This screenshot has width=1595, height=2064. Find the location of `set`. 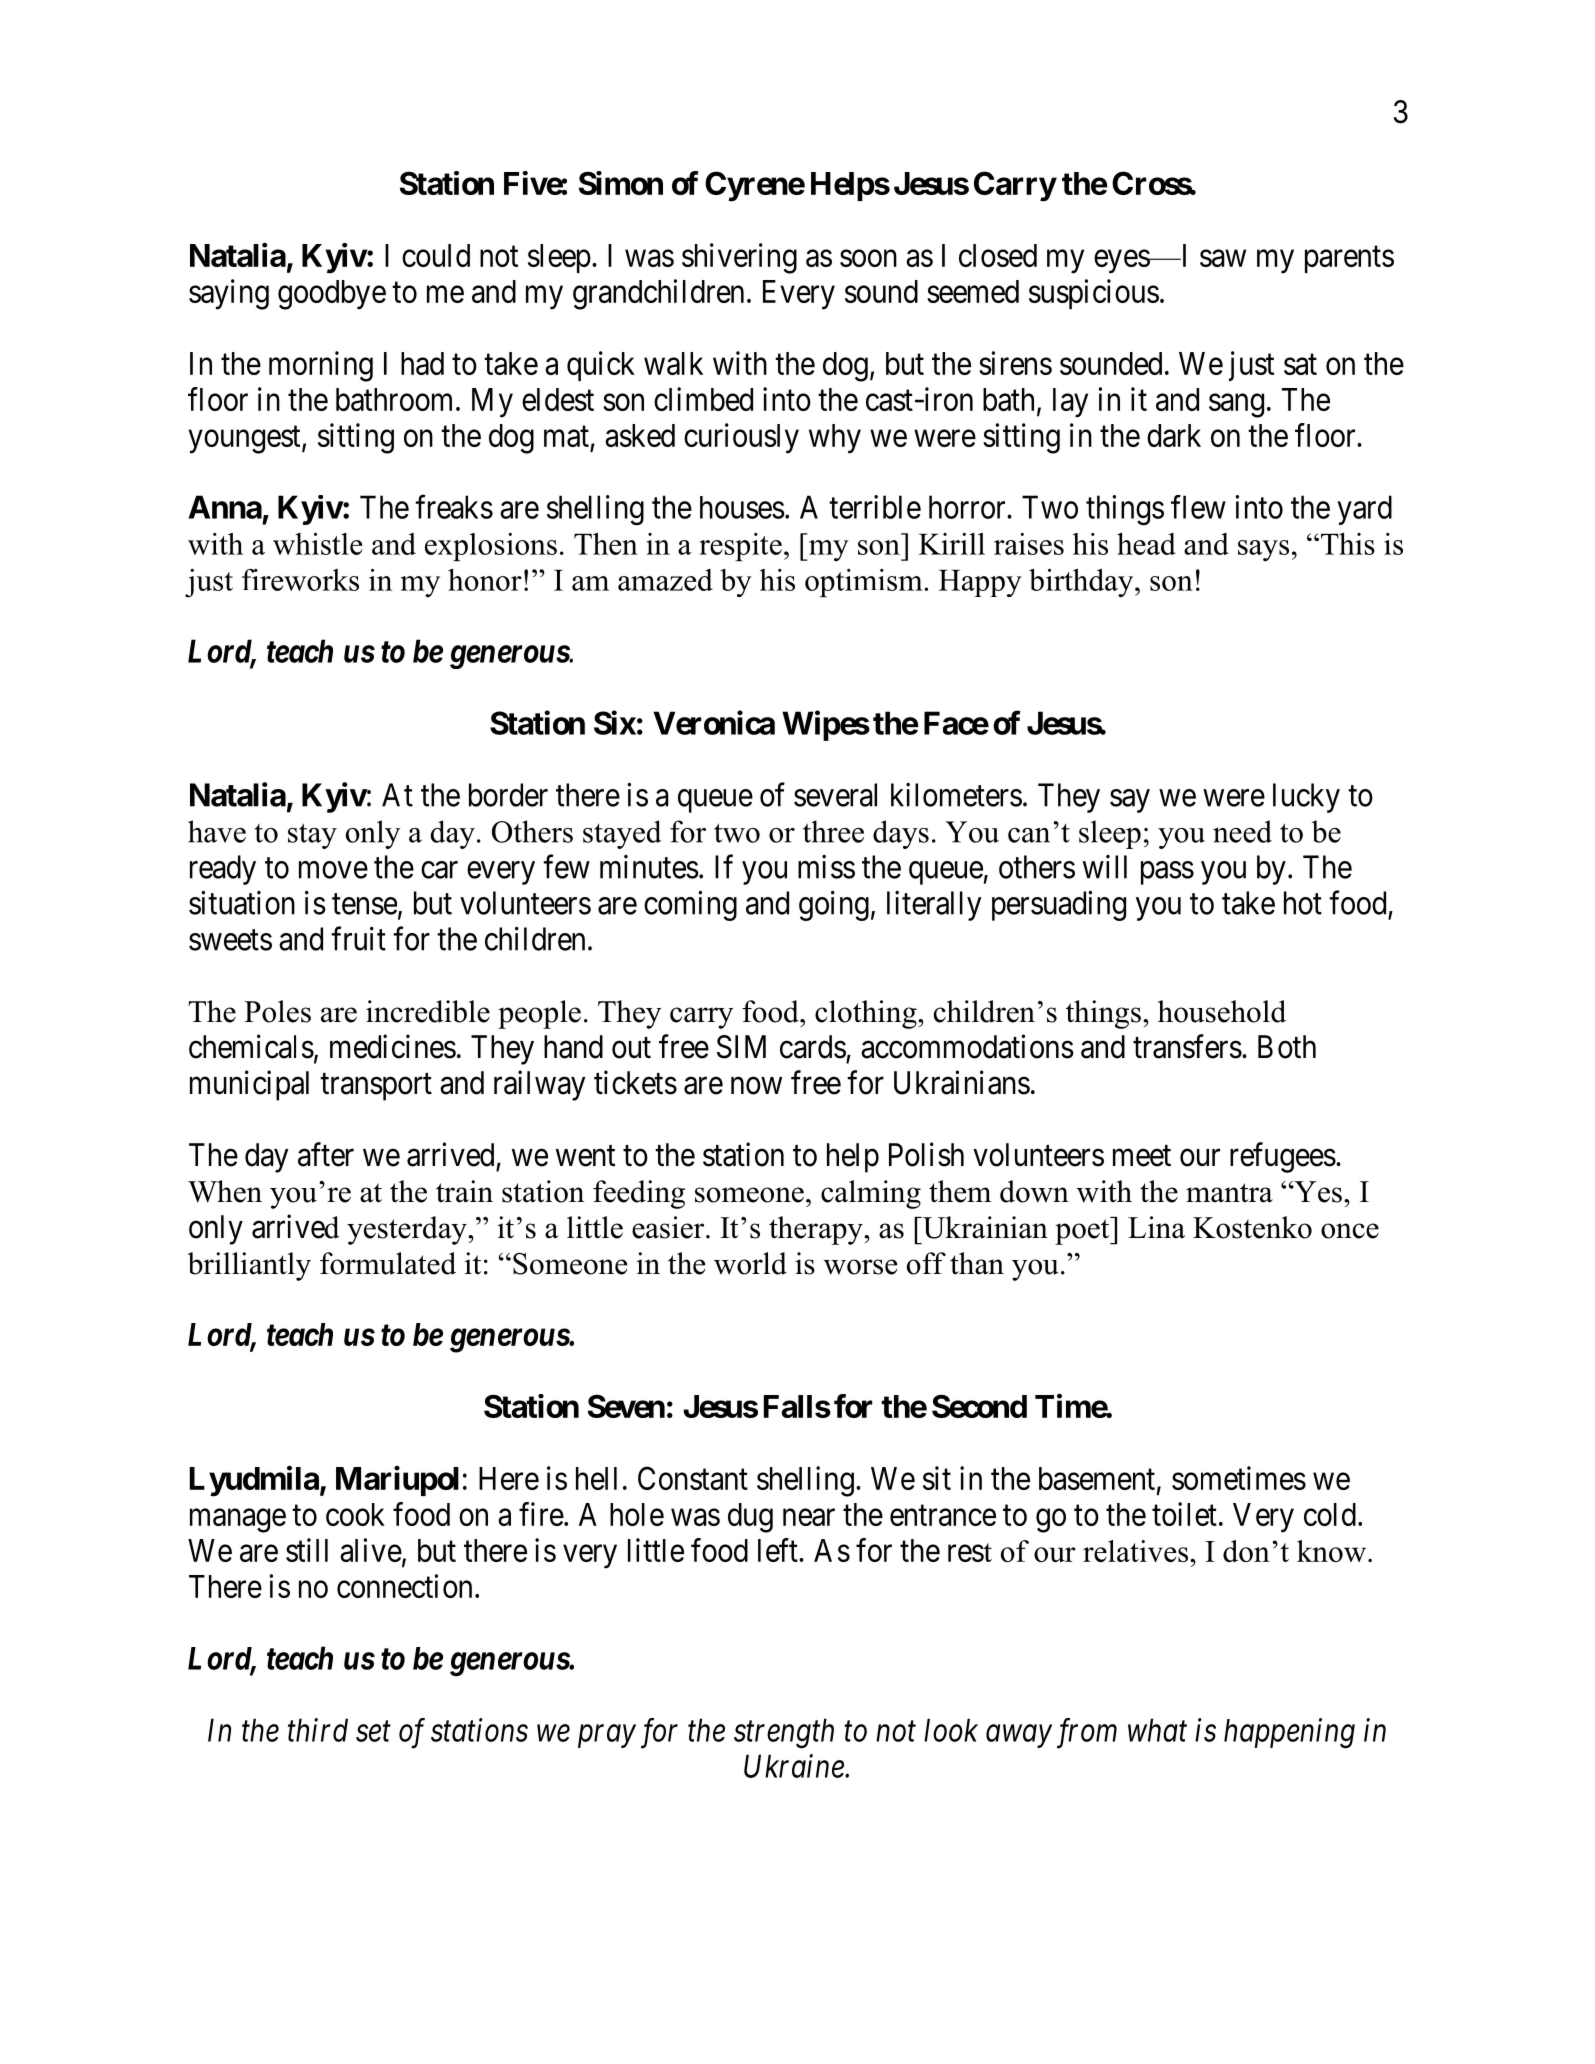

set is located at coordinates (373, 1732).
